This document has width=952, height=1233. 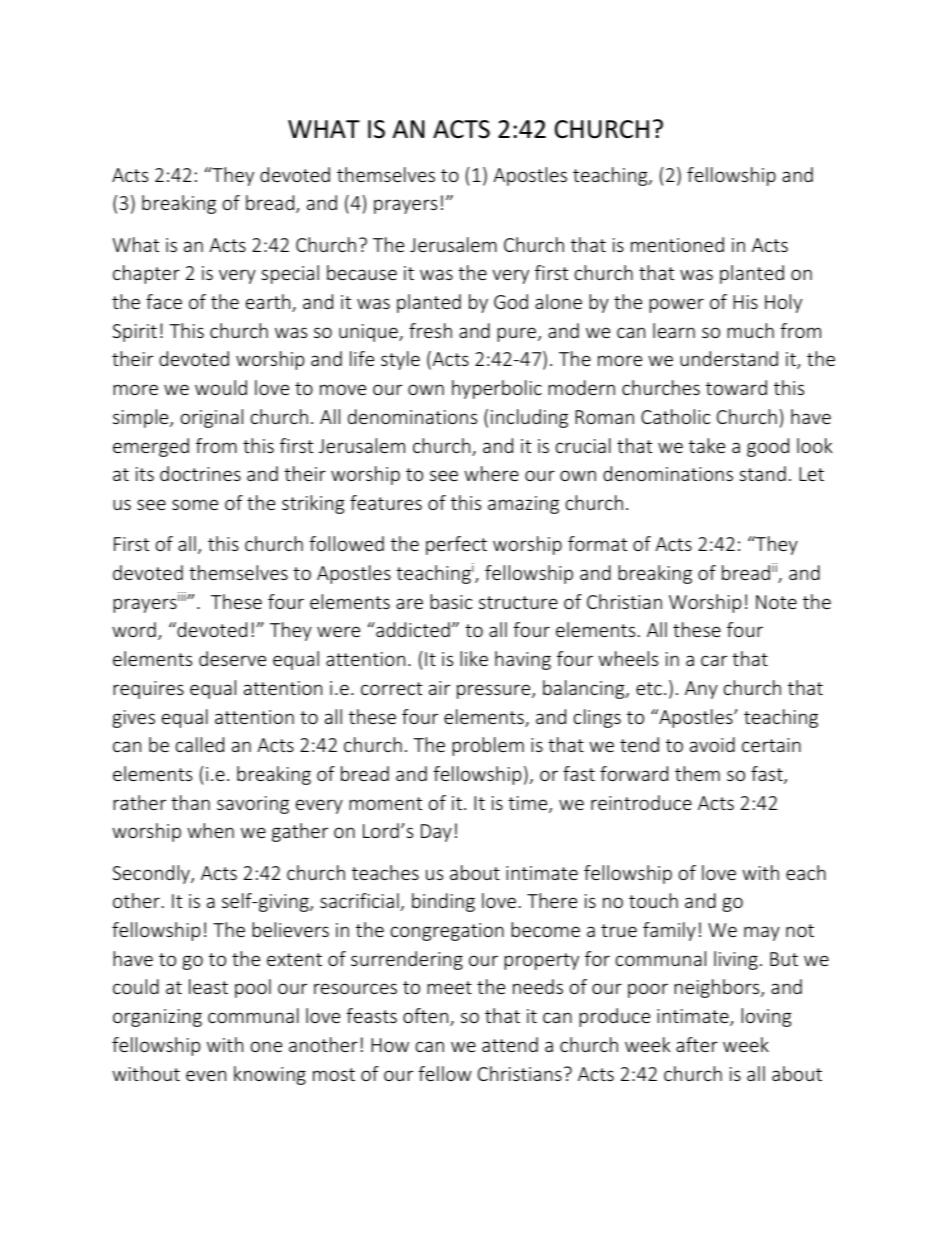 What do you see at coordinates (206, 1075) in the document?
I see `even` at bounding box center [206, 1075].
